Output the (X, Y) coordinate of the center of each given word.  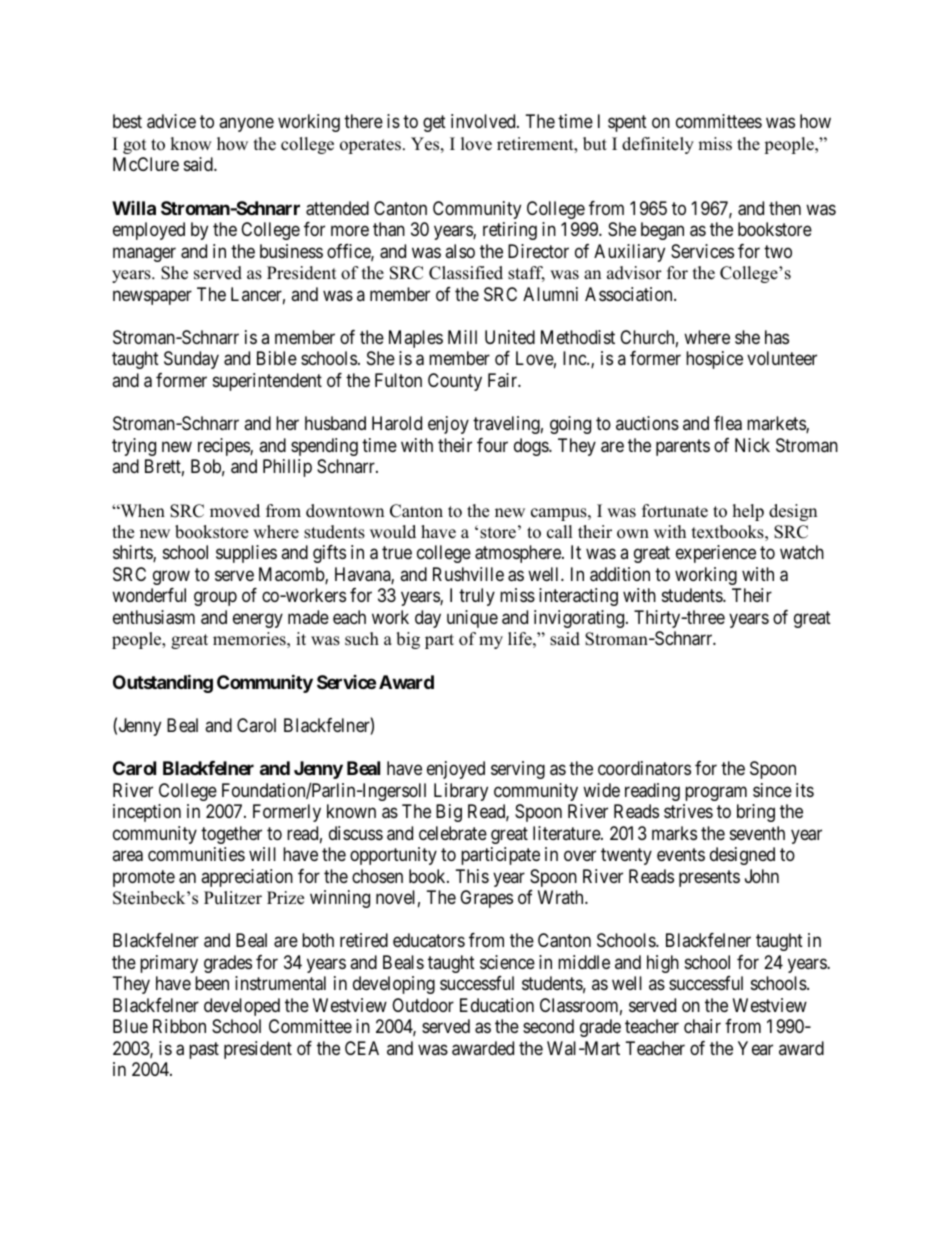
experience (716, 554)
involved (484, 121)
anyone (246, 125)
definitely (658, 145)
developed (242, 1007)
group (215, 599)
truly (477, 597)
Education (497, 1005)
